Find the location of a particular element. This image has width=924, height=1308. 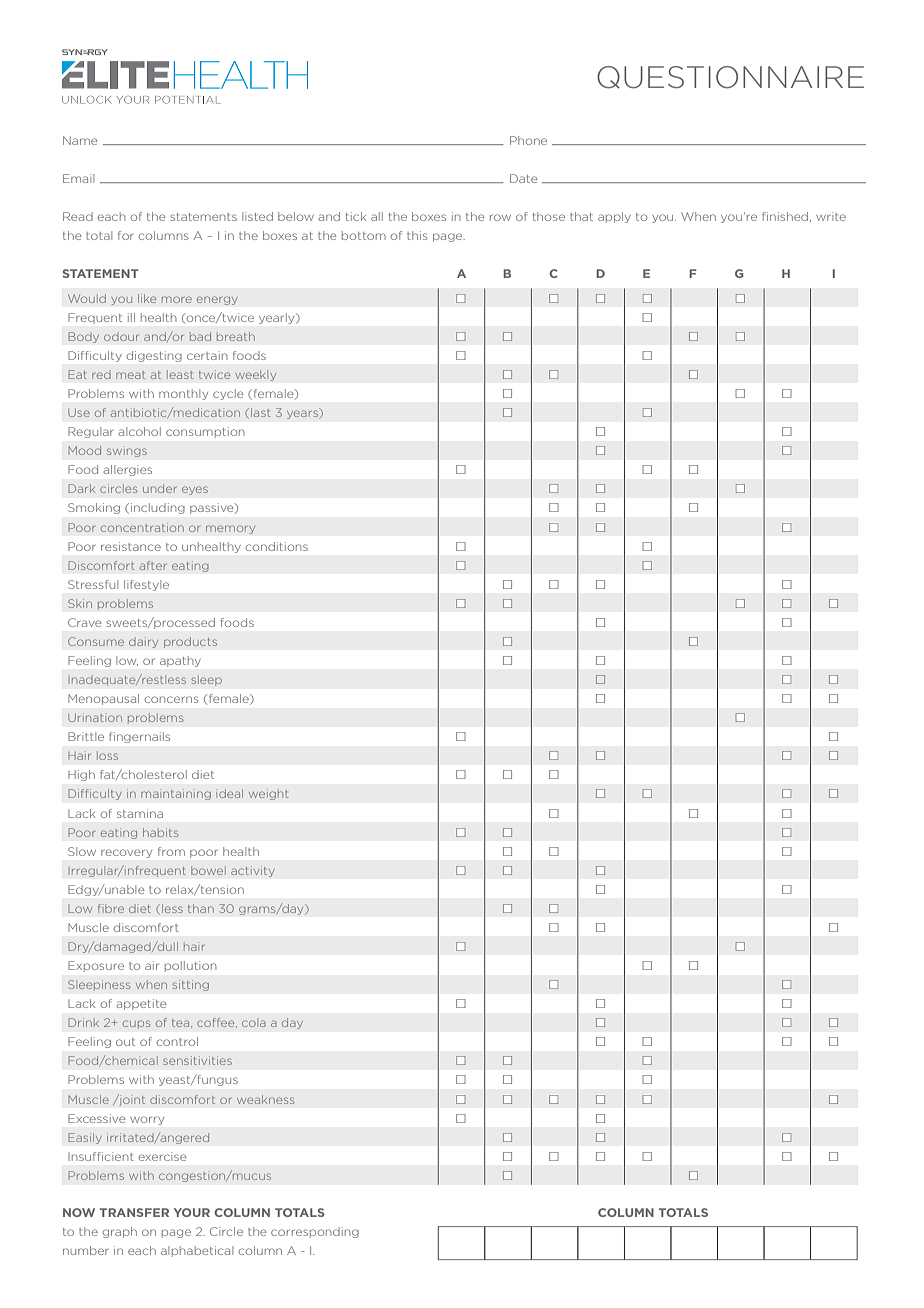

weight is located at coordinates (269, 794).
